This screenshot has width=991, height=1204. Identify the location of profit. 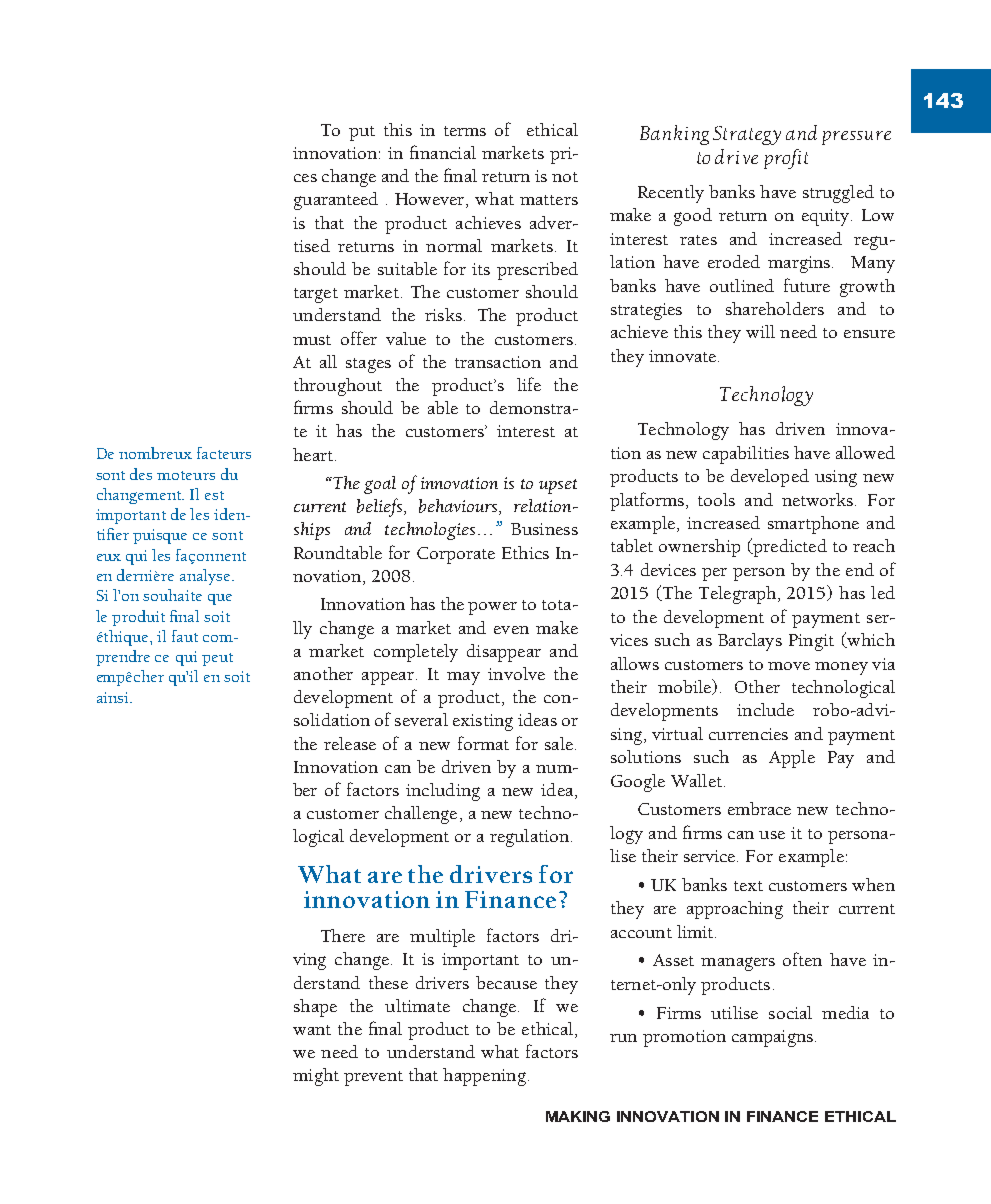
(786, 159).
